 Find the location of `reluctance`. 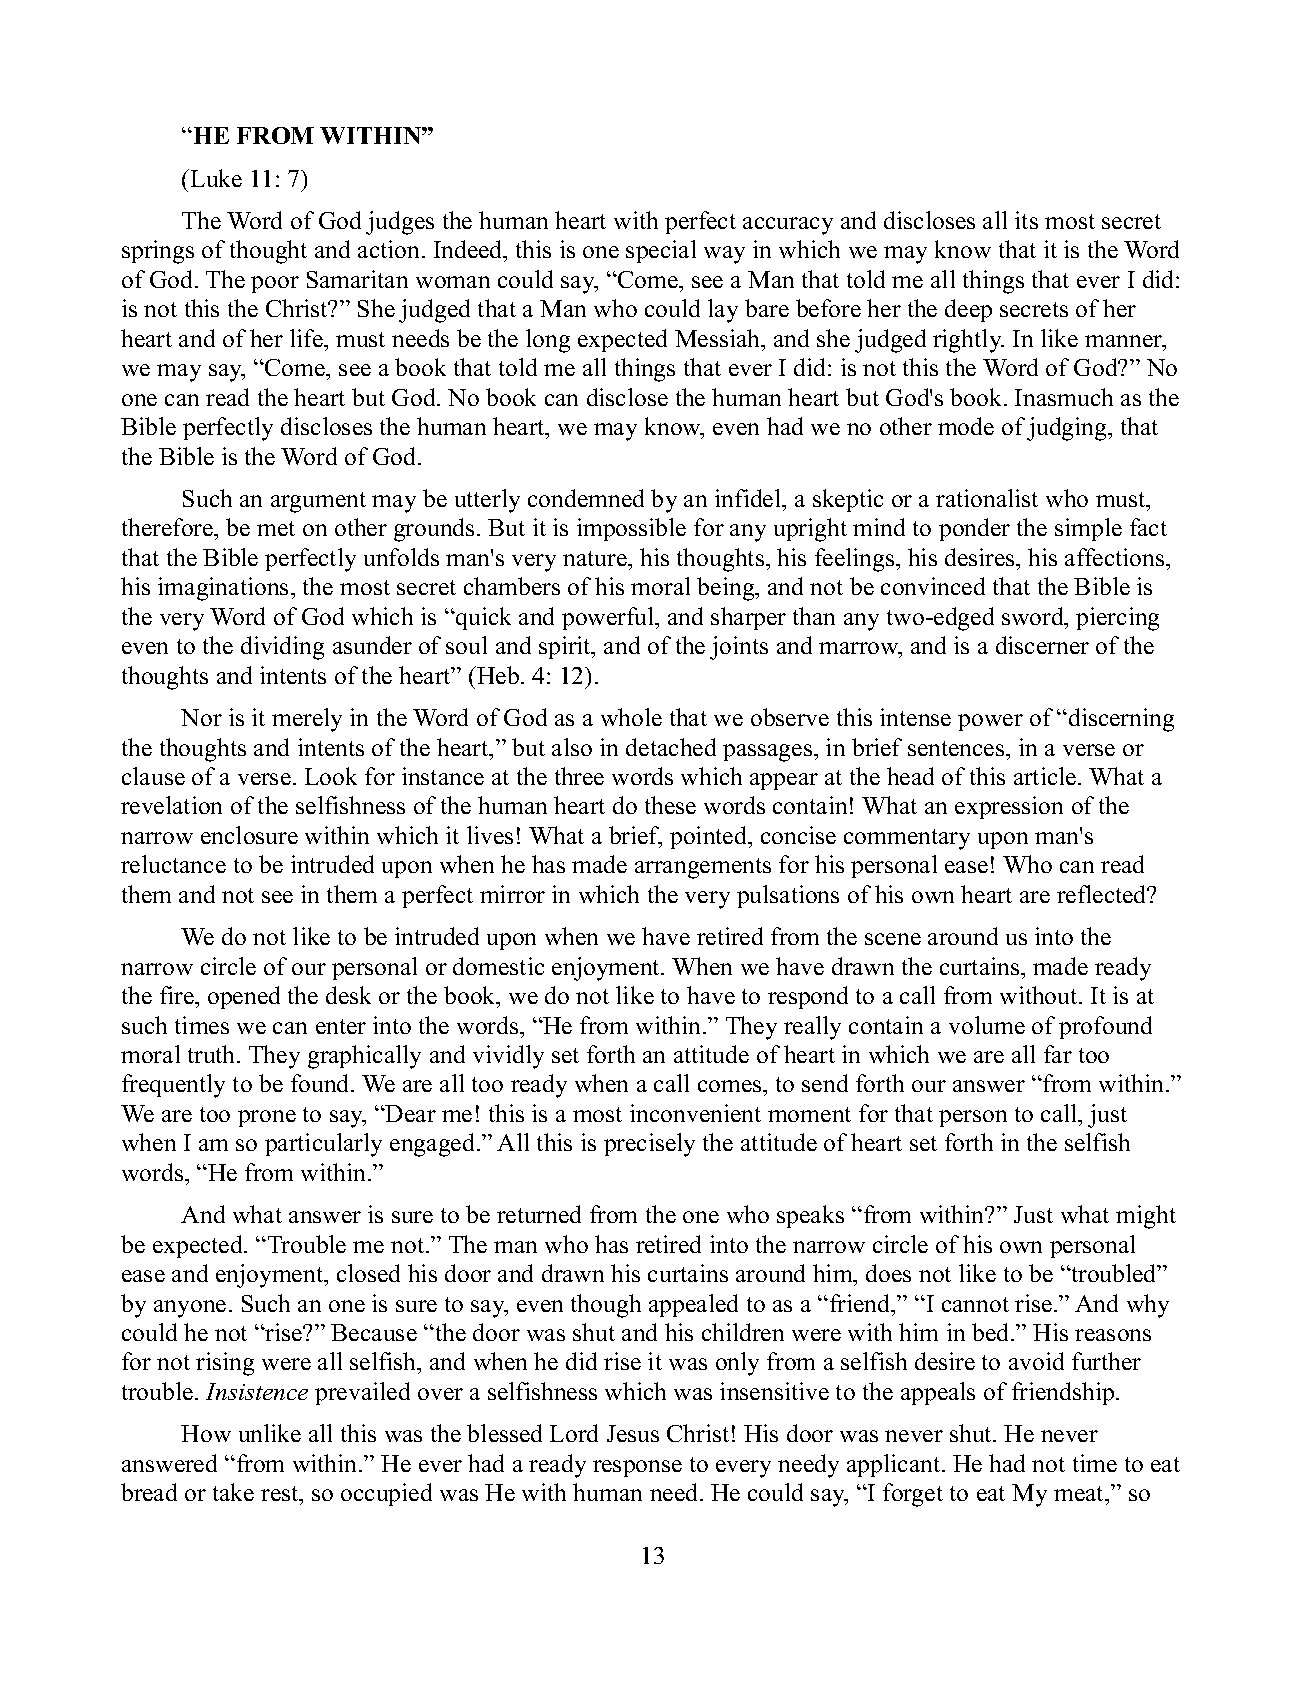

reluctance is located at coordinates (173, 864).
